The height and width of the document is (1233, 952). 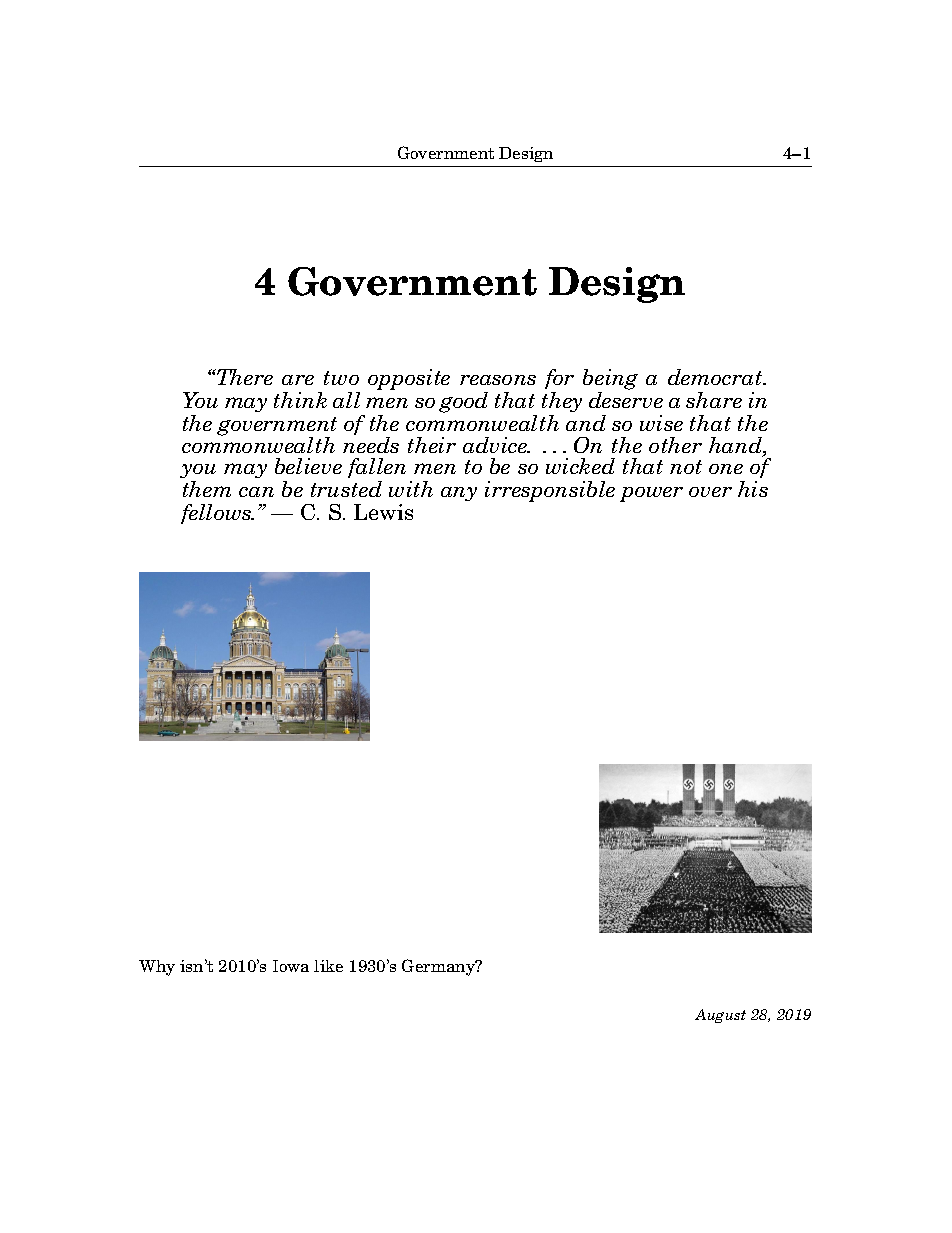 I want to click on share, so click(x=714, y=400).
